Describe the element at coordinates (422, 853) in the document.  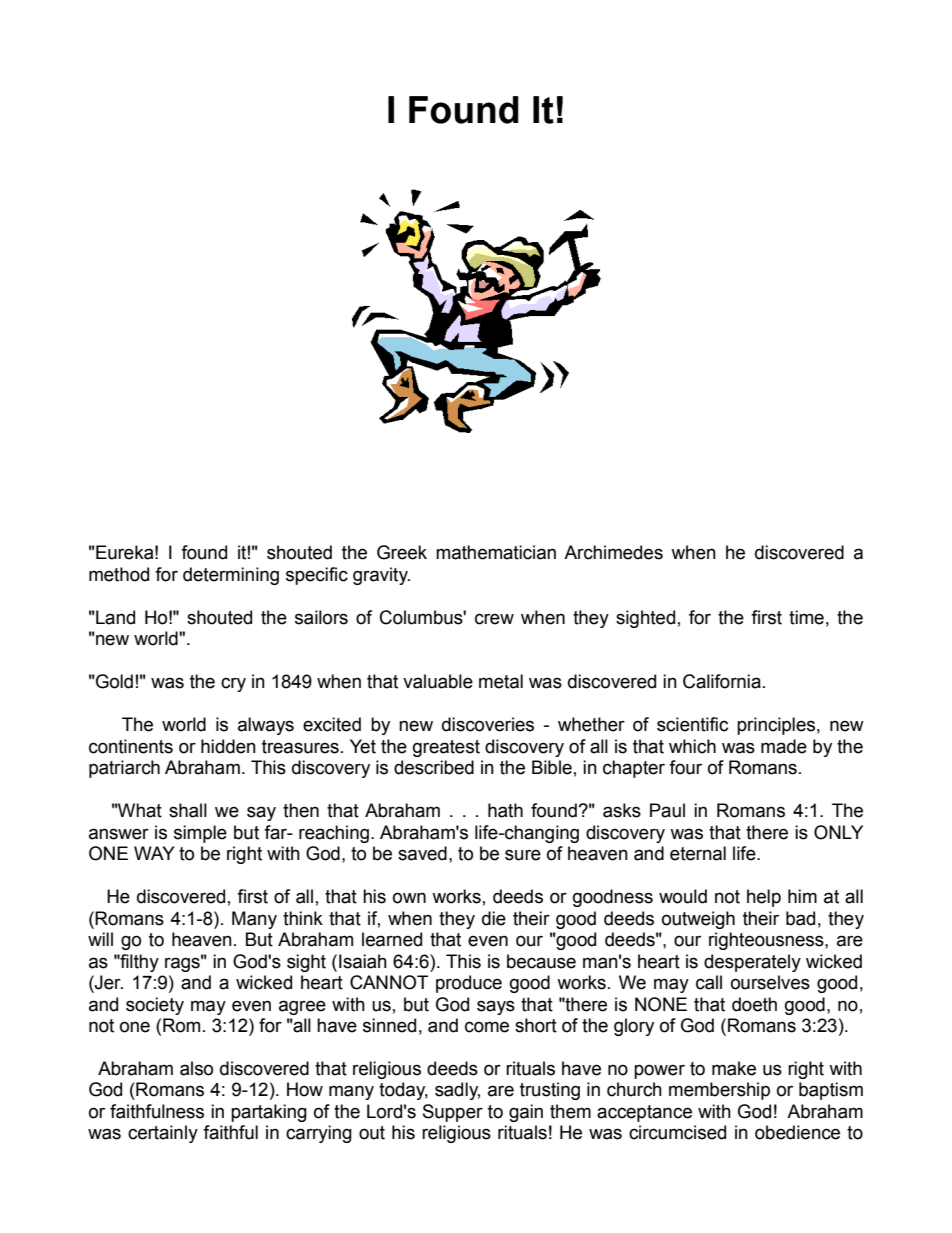
I see `saved` at that location.
